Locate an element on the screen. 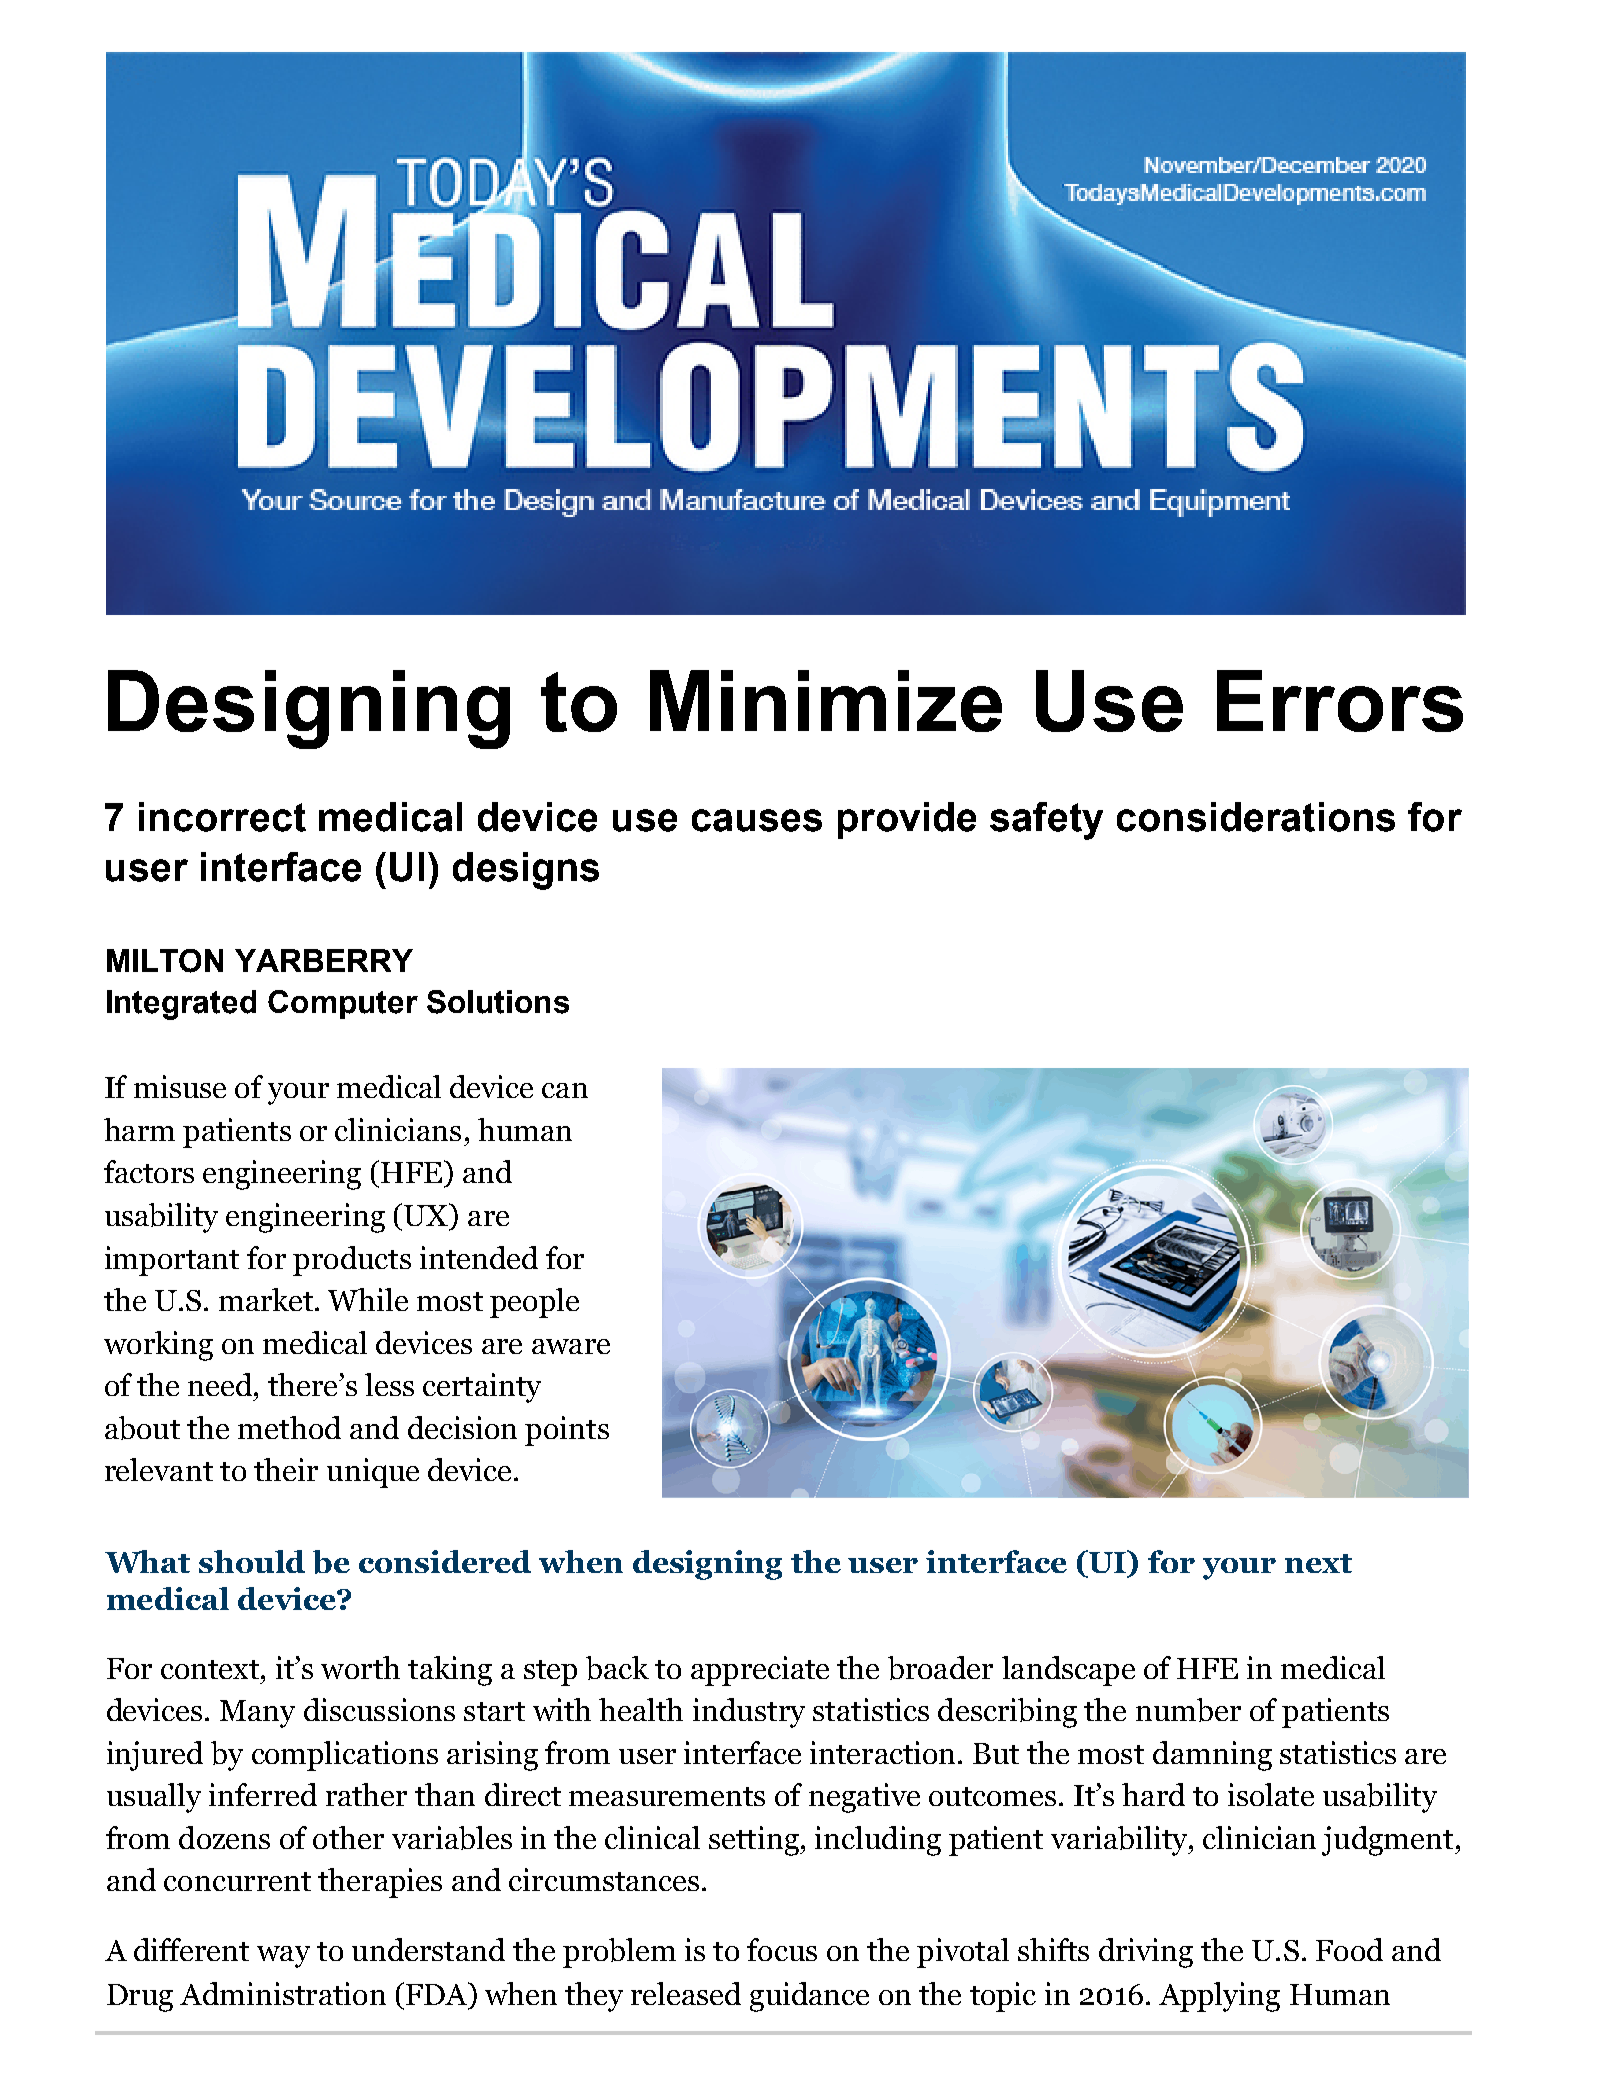 Image resolution: width=1618 pixels, height=2094 pixels. Minimize is located at coordinates (826, 701).
